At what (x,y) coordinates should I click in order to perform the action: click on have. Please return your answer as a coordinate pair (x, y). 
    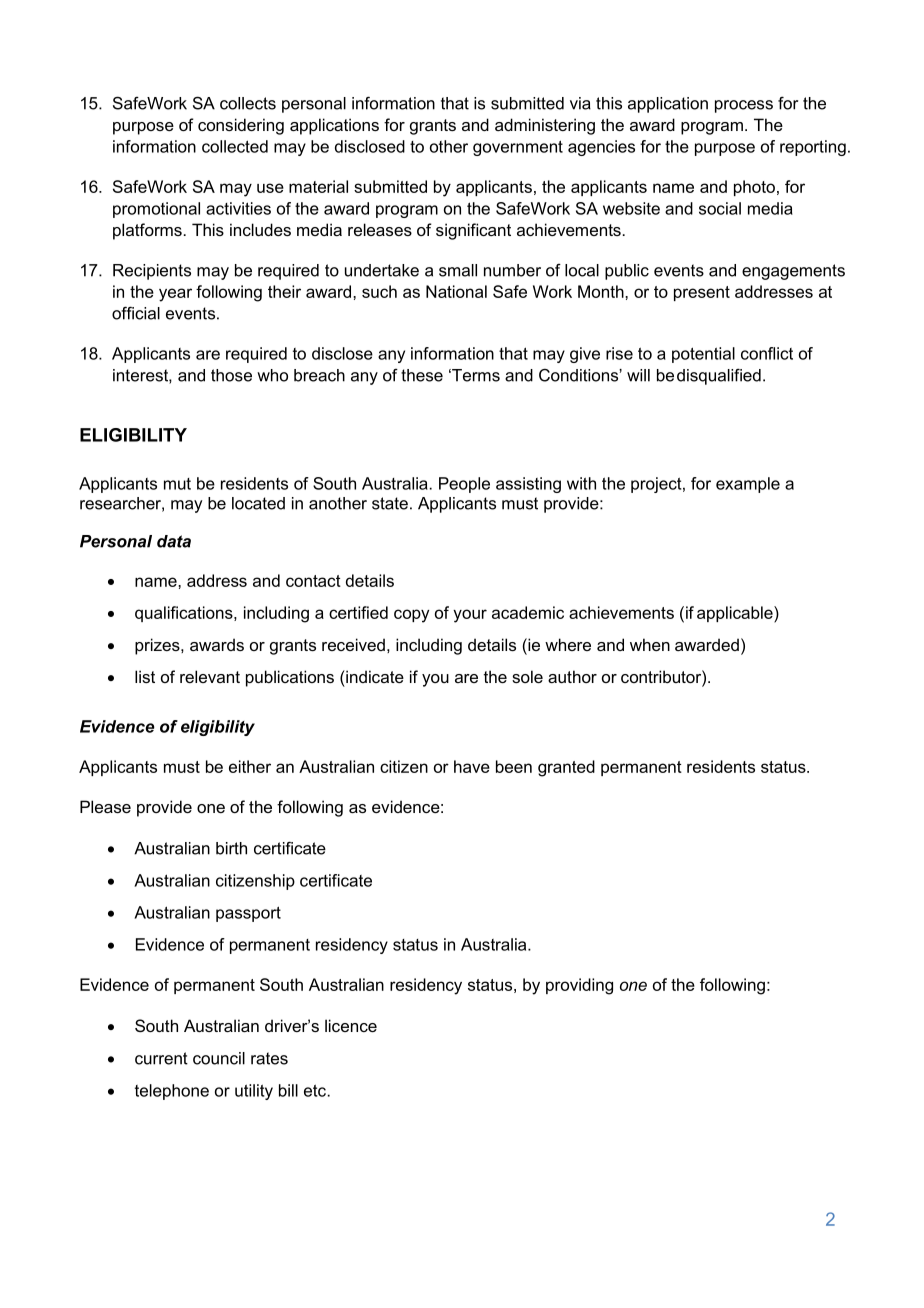
    Looking at the image, I should click on (472, 766).
